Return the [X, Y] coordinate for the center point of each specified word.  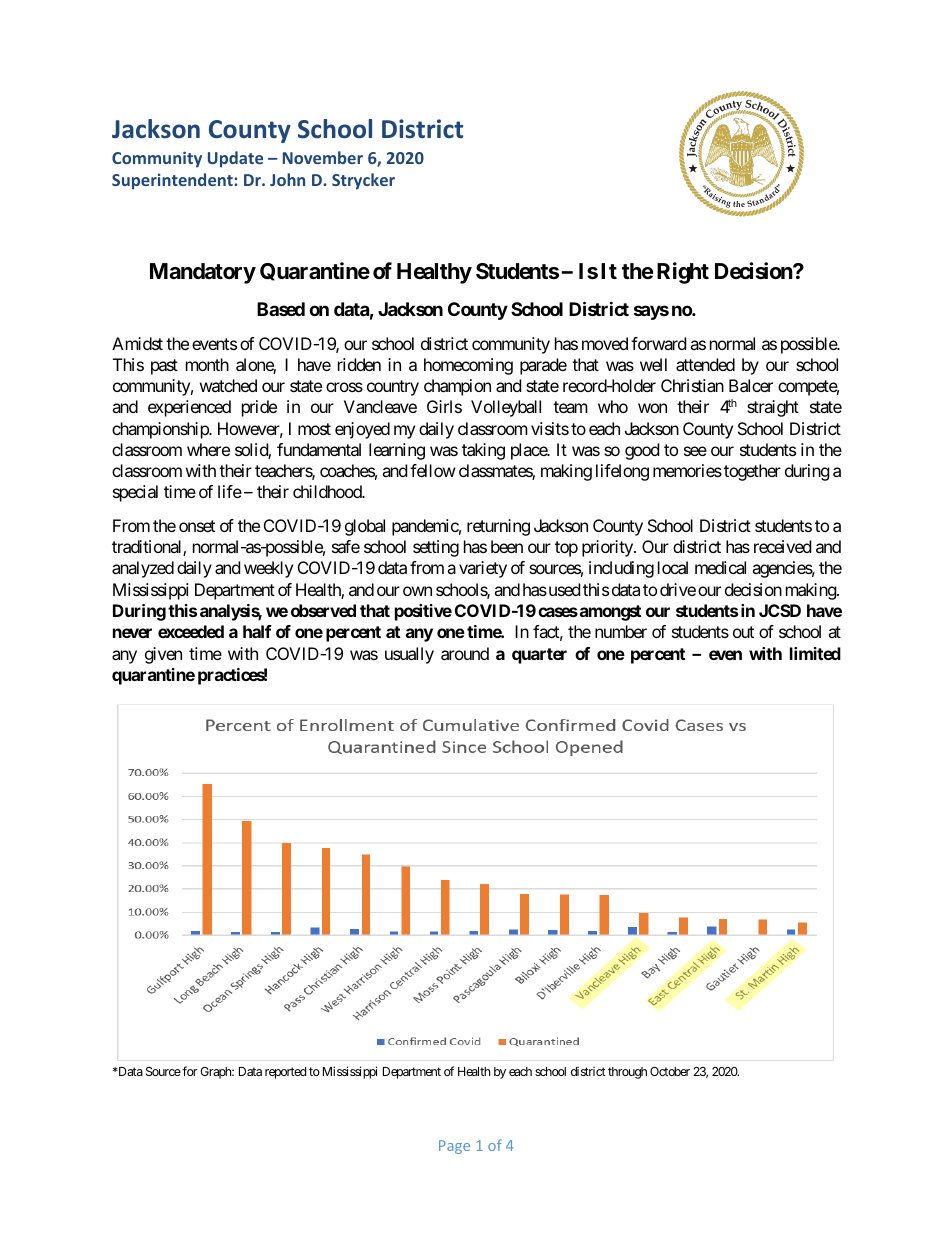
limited [815, 653]
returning [498, 527]
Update [235, 159]
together [752, 472]
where [208, 449]
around [465, 653]
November [323, 157]
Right [683, 273]
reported [285, 1073]
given [163, 655]
